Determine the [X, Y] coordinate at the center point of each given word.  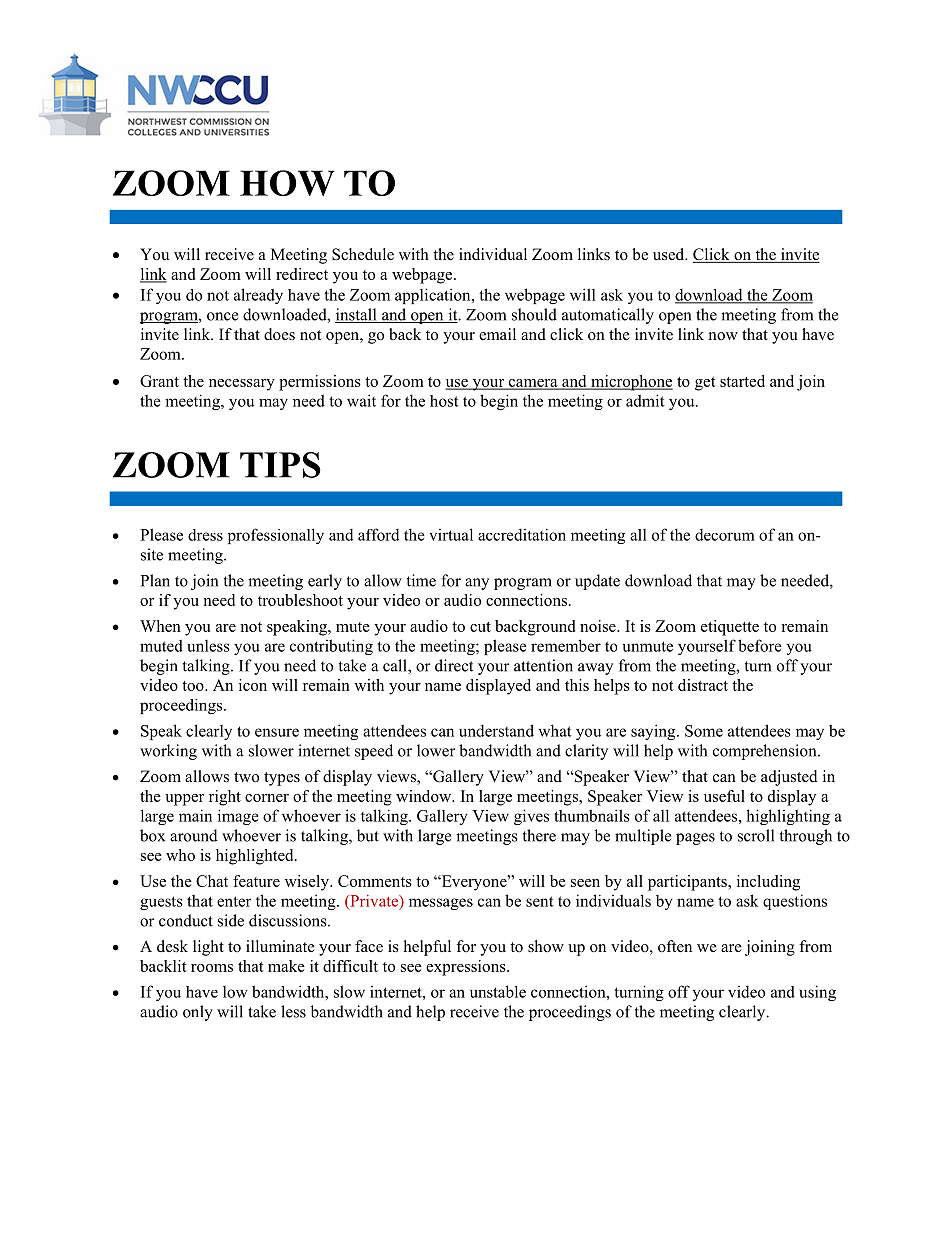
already [258, 296]
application [434, 296]
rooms [212, 968]
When [160, 626]
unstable [498, 991]
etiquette [730, 628]
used [670, 254]
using [817, 993]
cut [480, 627]
